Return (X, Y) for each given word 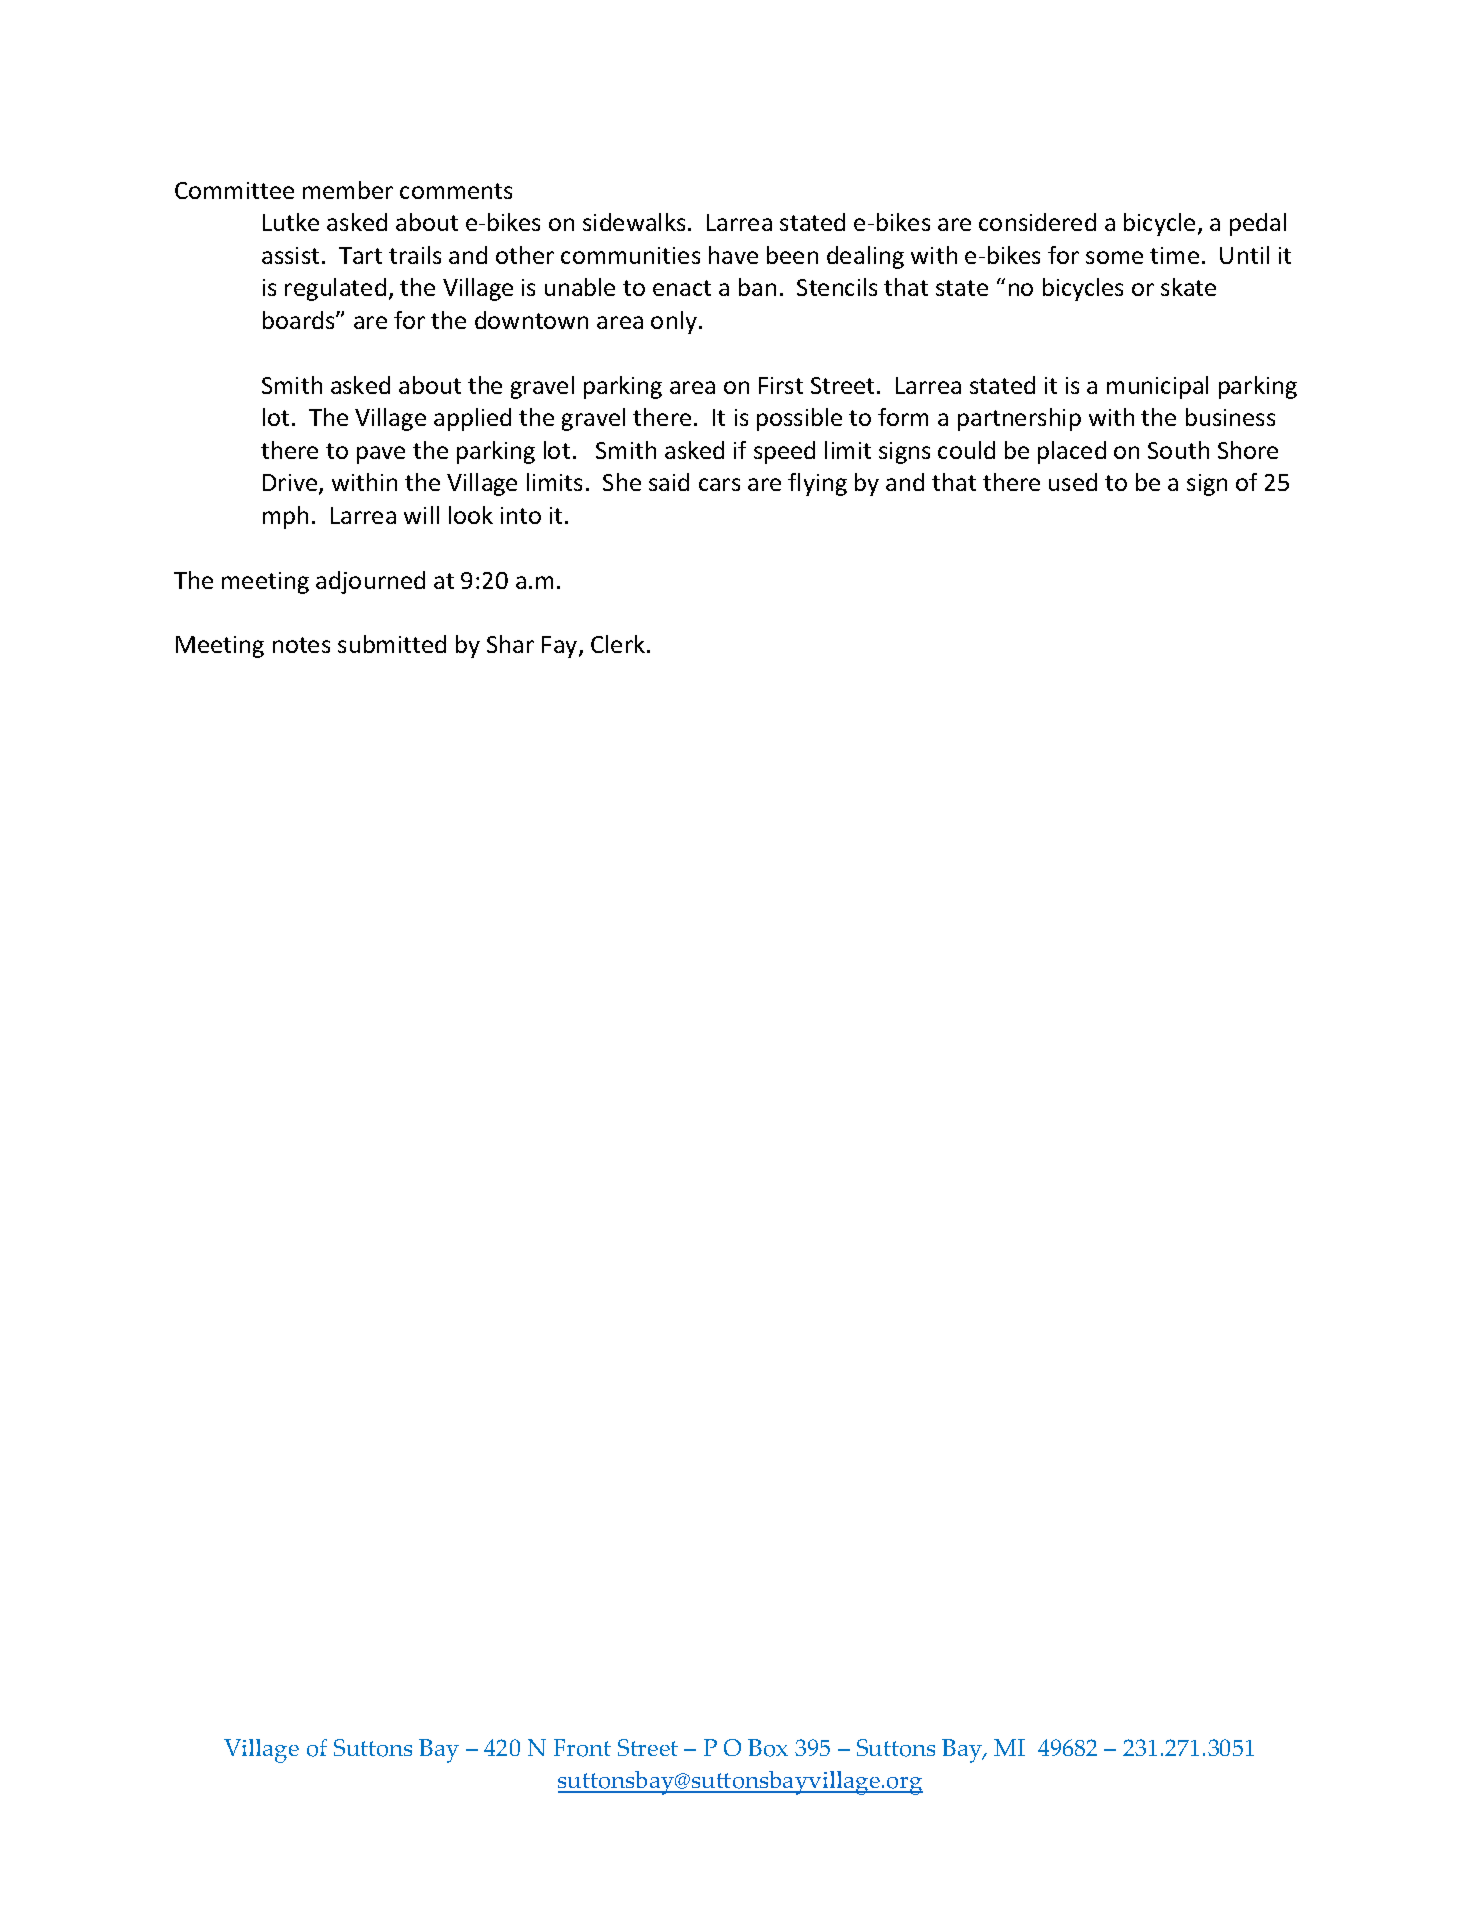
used (1073, 482)
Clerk (618, 644)
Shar (510, 644)
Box (768, 1748)
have (733, 255)
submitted (392, 644)
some (1114, 257)
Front (582, 1748)
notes (301, 645)
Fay (561, 647)
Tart (360, 255)
